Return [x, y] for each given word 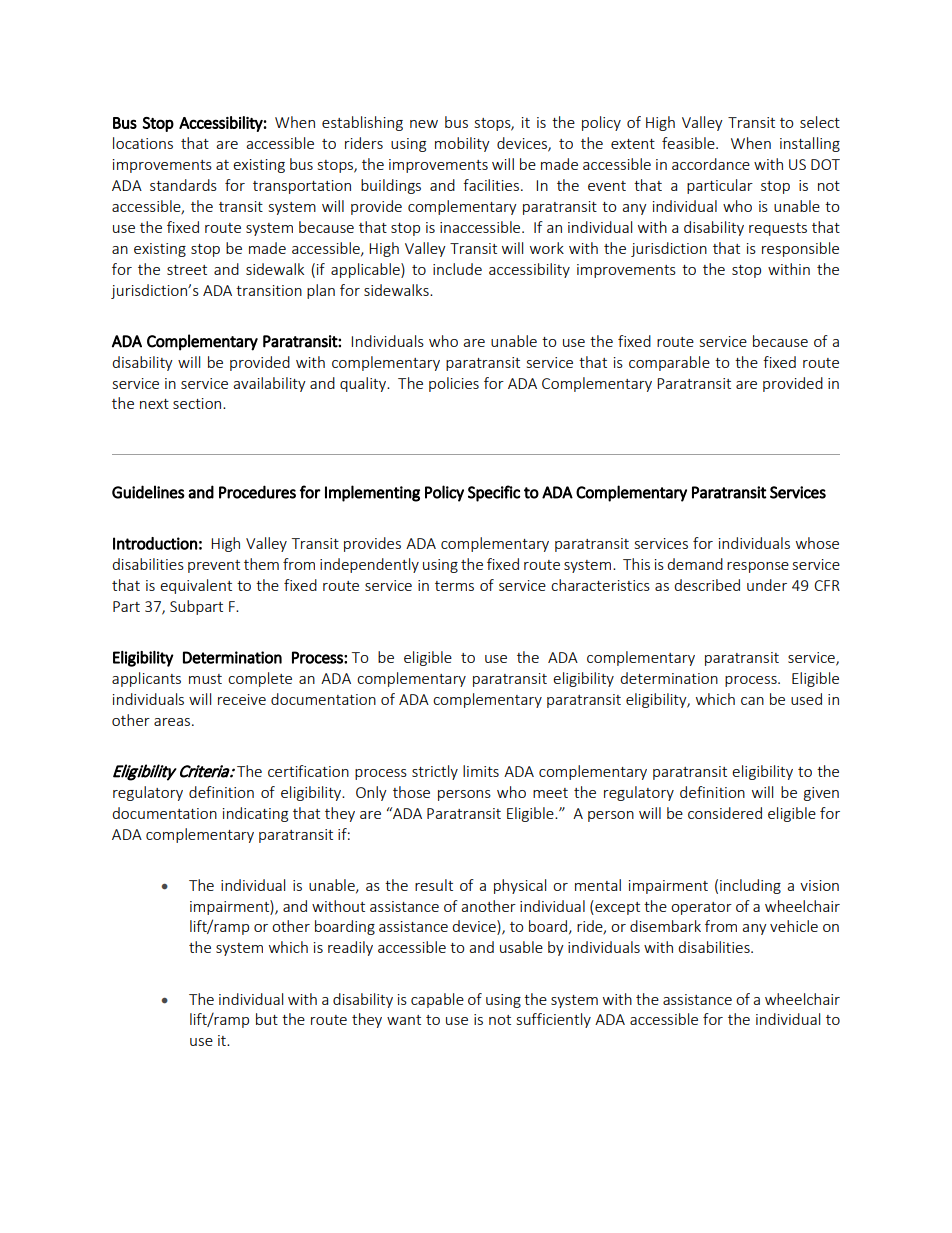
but [267, 1019]
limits [481, 771]
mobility [462, 144]
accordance [711, 164]
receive [242, 699]
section [198, 403]
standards [183, 185]
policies [454, 384]
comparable [669, 363]
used [806, 699]
